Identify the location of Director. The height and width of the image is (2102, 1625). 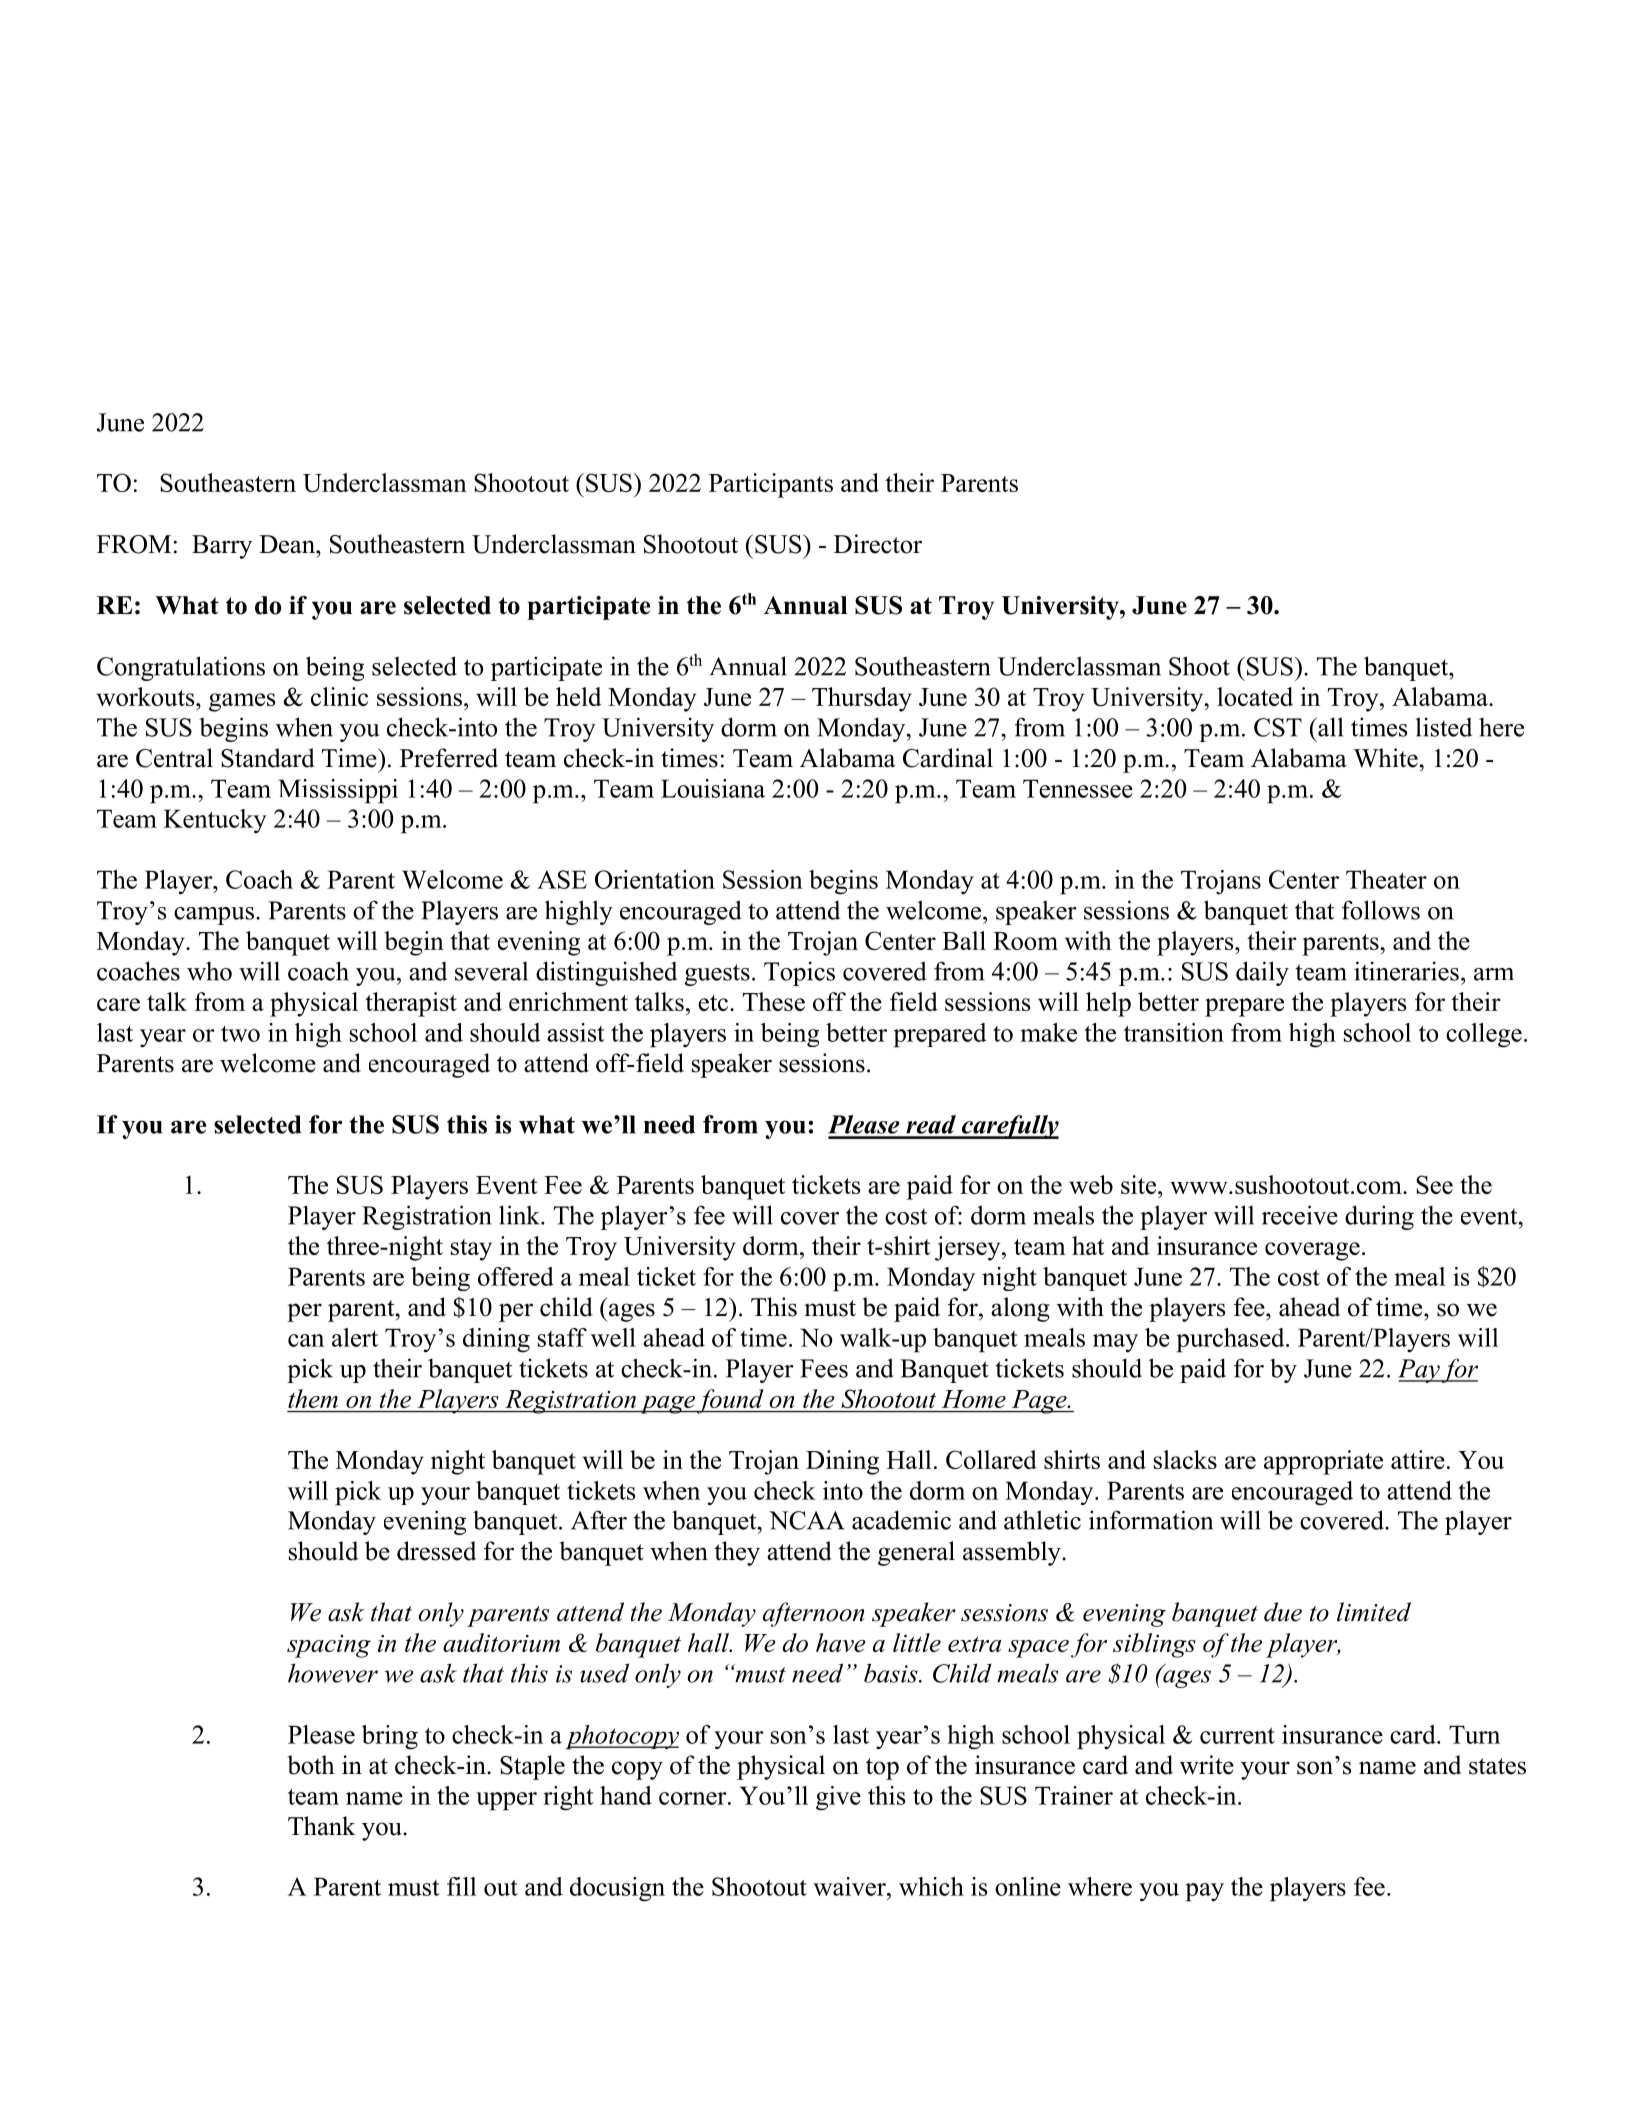
(878, 544).
